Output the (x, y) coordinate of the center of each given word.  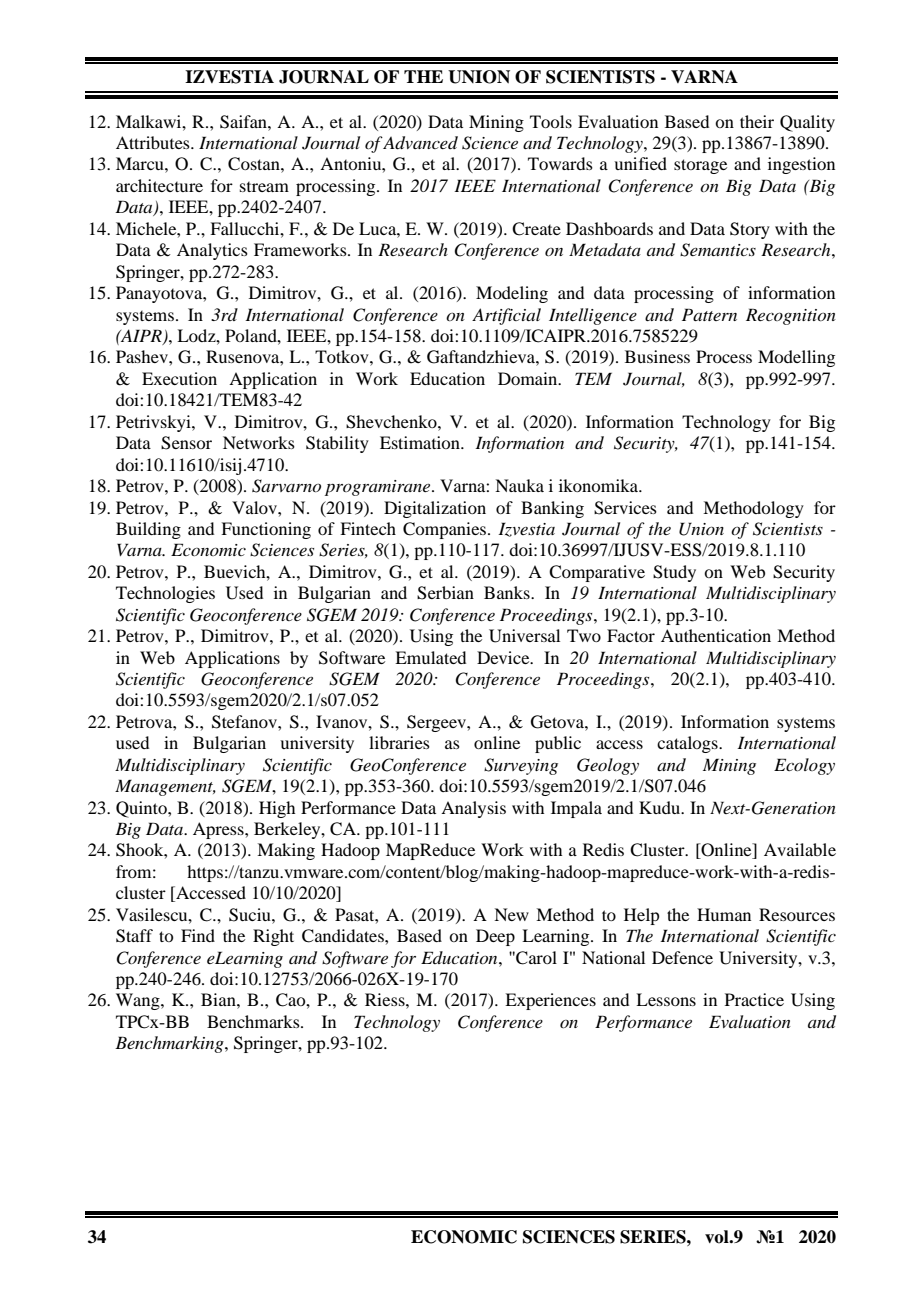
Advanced (420, 143)
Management (165, 787)
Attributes (154, 142)
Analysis (473, 809)
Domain (529, 378)
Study (674, 573)
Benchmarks (254, 1021)
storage (700, 166)
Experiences (550, 1001)
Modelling (796, 358)
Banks (508, 592)
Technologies (165, 594)
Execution (179, 378)
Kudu (661, 807)
